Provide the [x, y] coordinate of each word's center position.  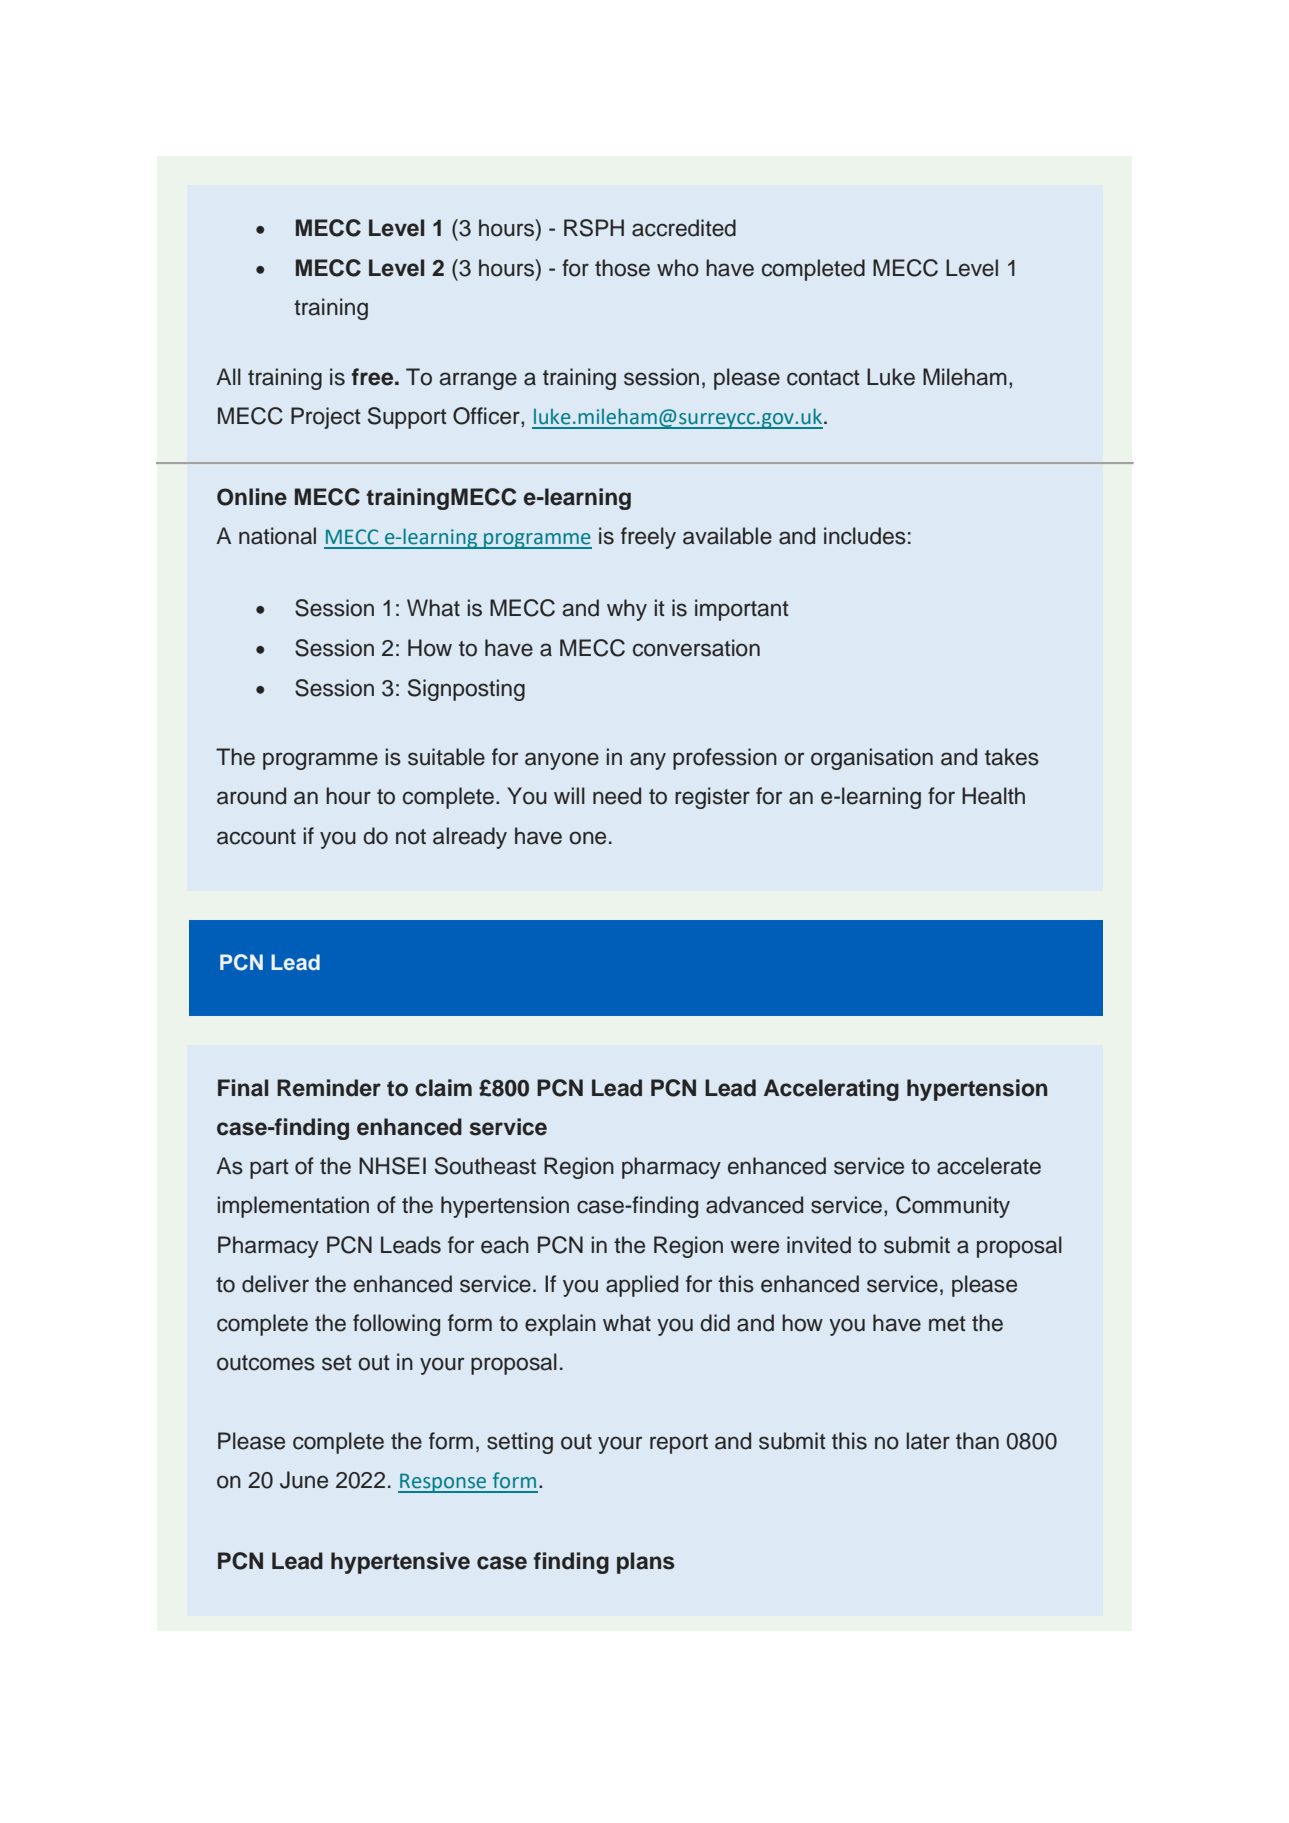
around [251, 796]
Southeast [485, 1166]
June [304, 1480]
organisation [872, 759]
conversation [696, 648]
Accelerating [831, 1090]
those [622, 268]
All [228, 376]
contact [823, 378]
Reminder [329, 1088]
